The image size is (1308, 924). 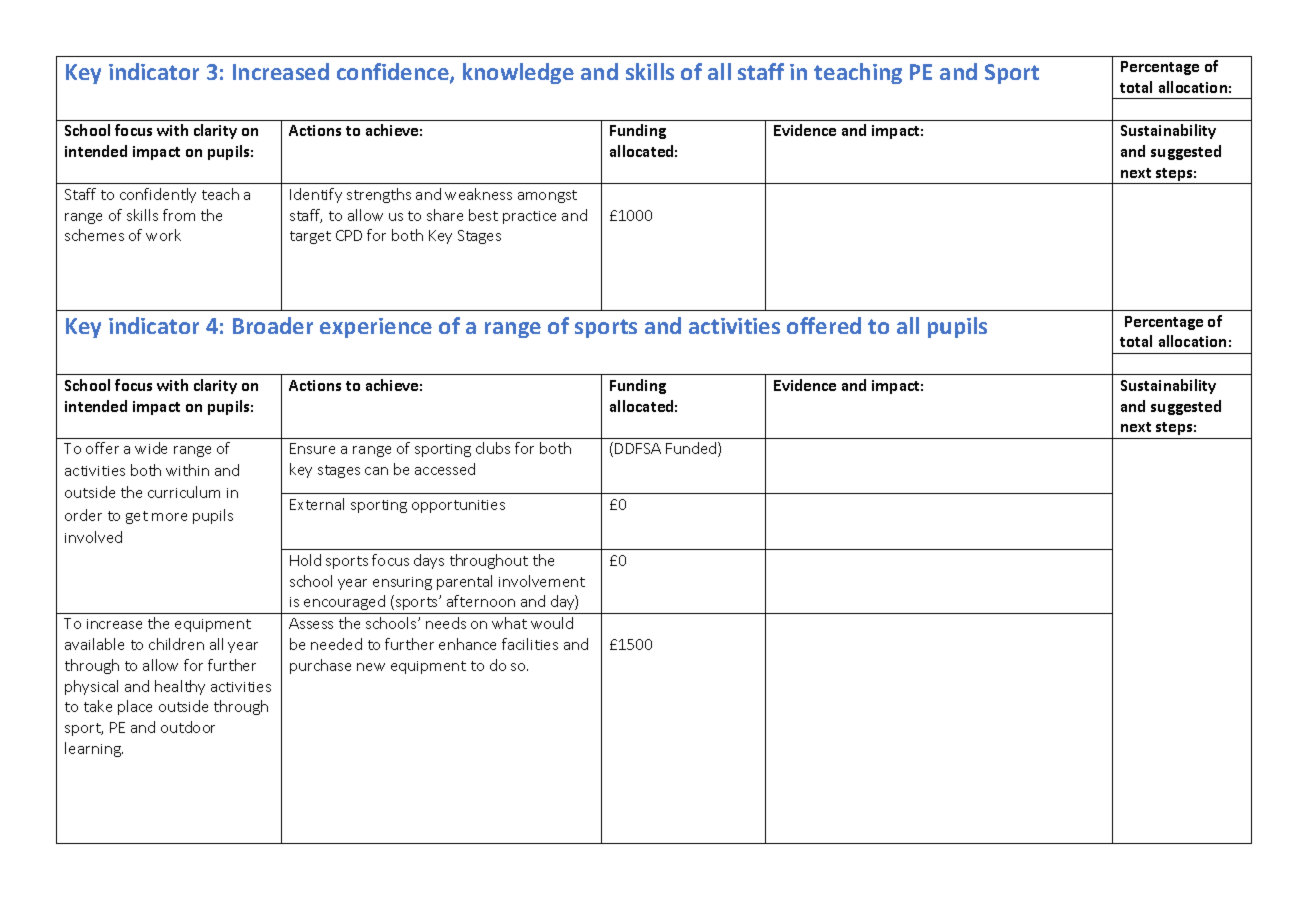 I want to click on confidently, so click(x=158, y=195).
